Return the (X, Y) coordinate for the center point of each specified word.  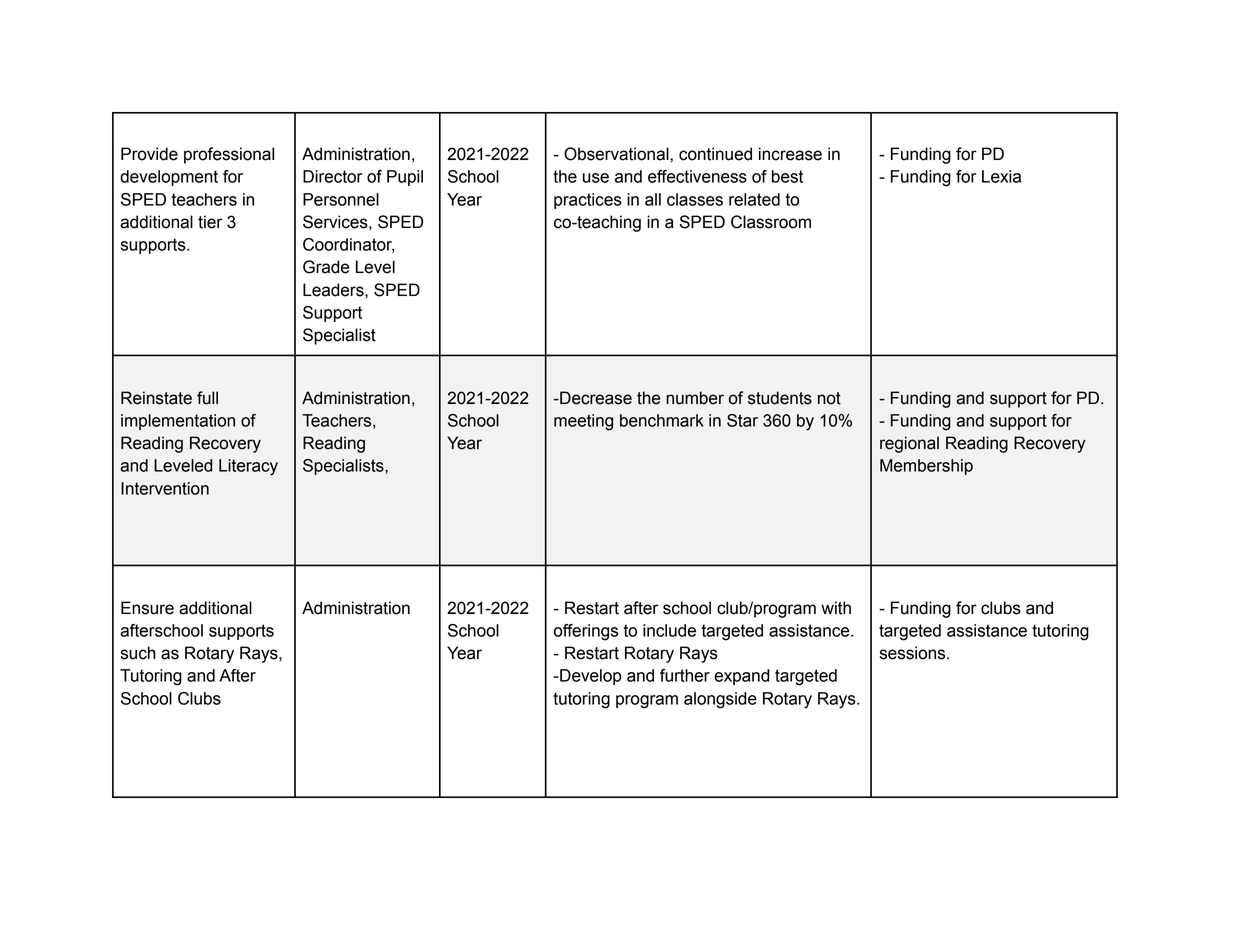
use (596, 178)
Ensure (147, 608)
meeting (583, 422)
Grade (326, 267)
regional (909, 444)
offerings (586, 632)
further (685, 675)
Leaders (334, 290)
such (138, 653)
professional (229, 155)
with (836, 608)
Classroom (771, 222)
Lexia (1001, 176)
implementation (178, 422)
